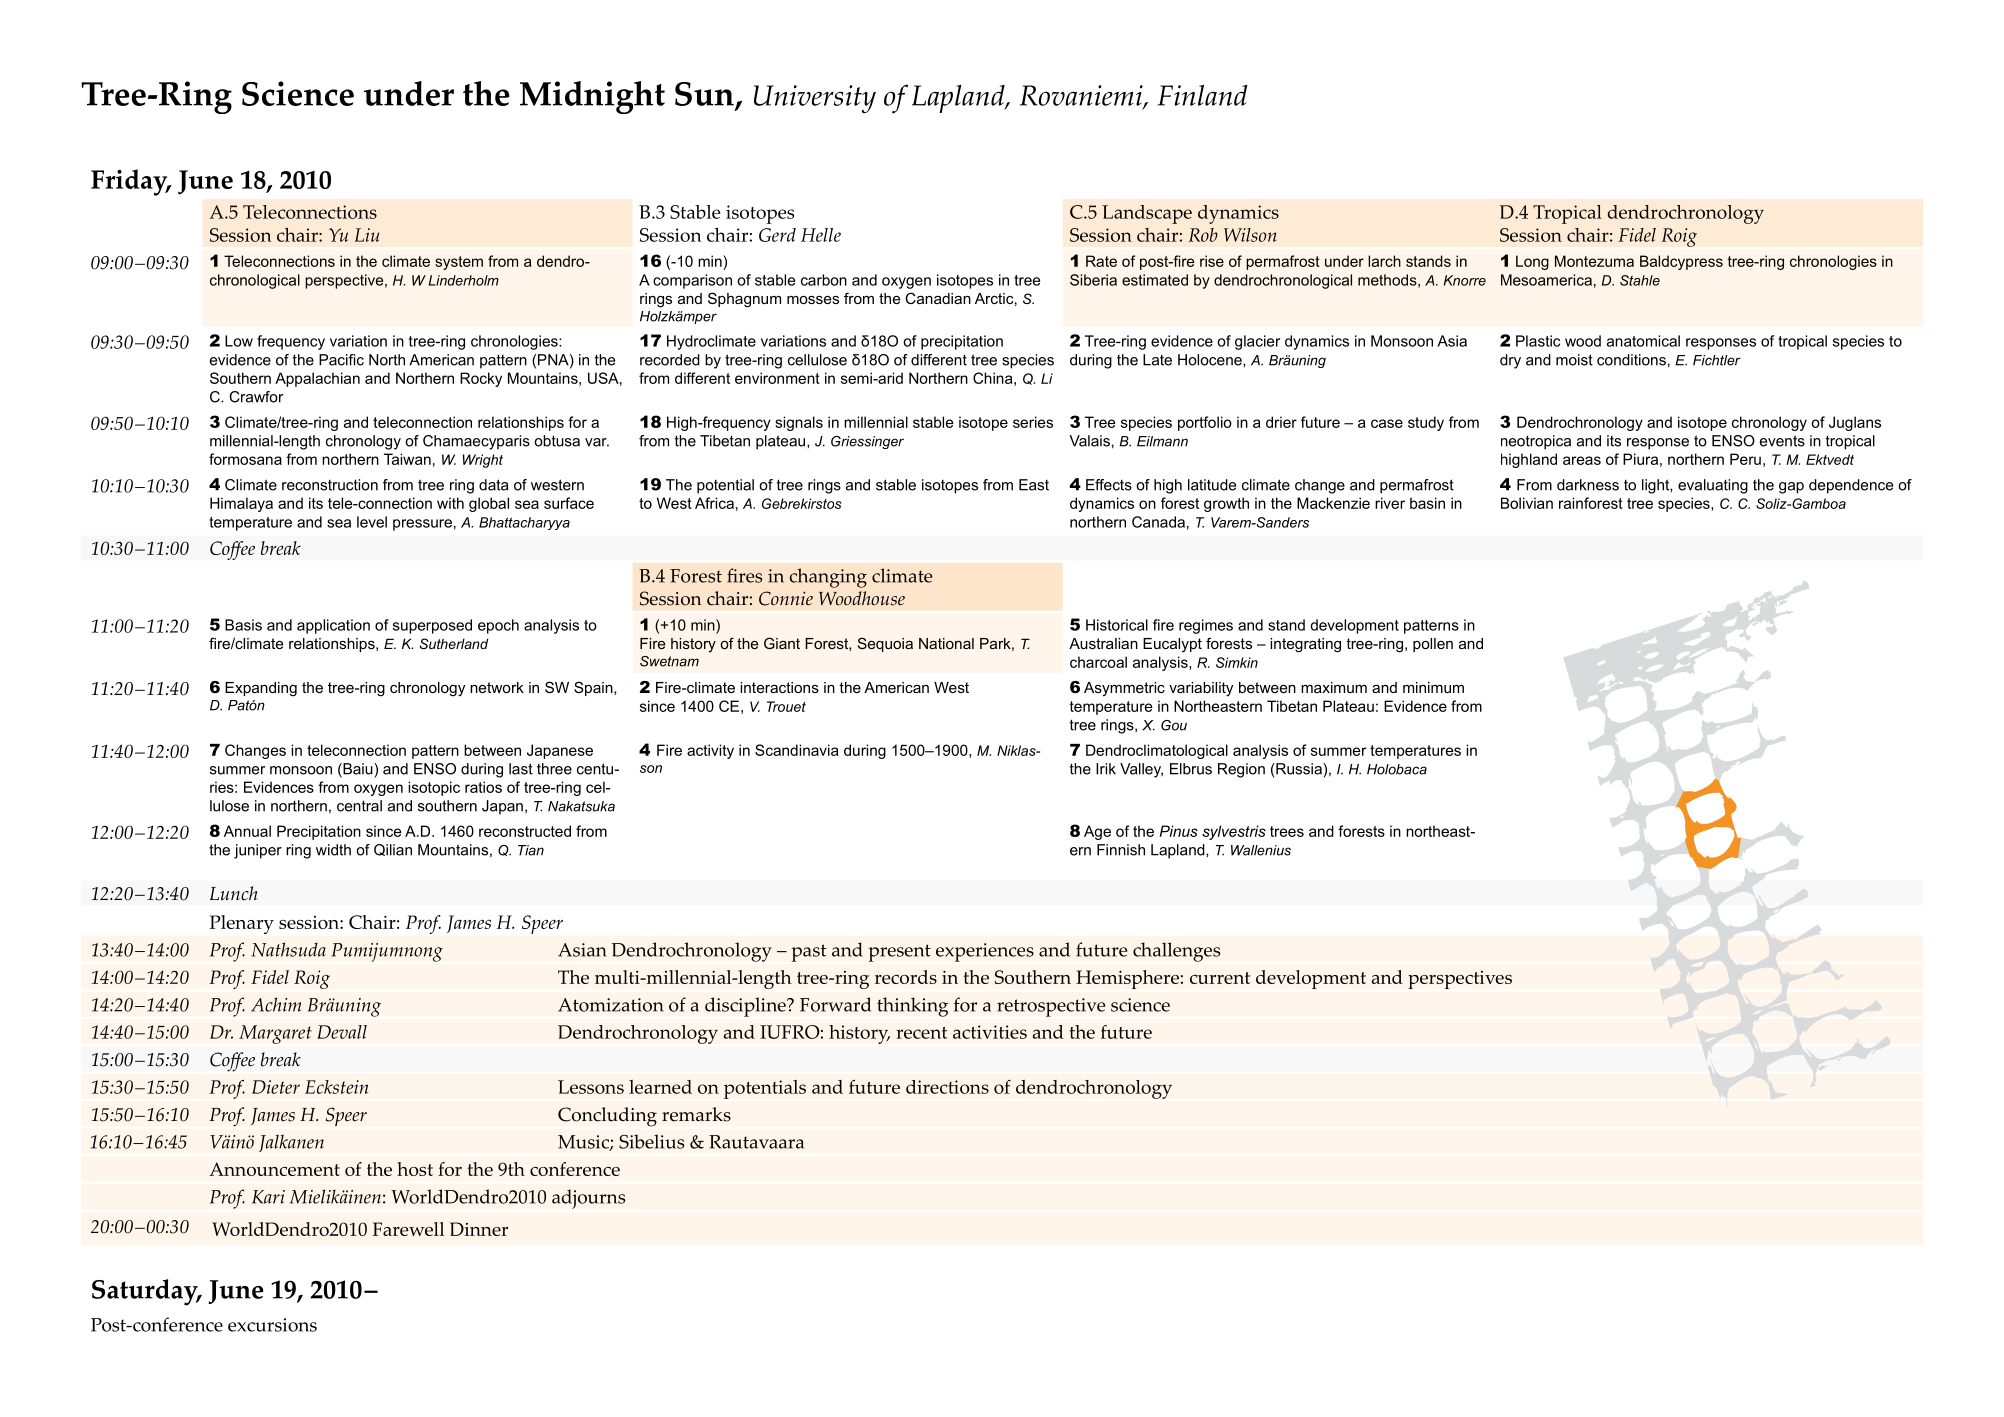 The width and height of the screenshot is (2004, 1417). I want to click on current, so click(1220, 978).
